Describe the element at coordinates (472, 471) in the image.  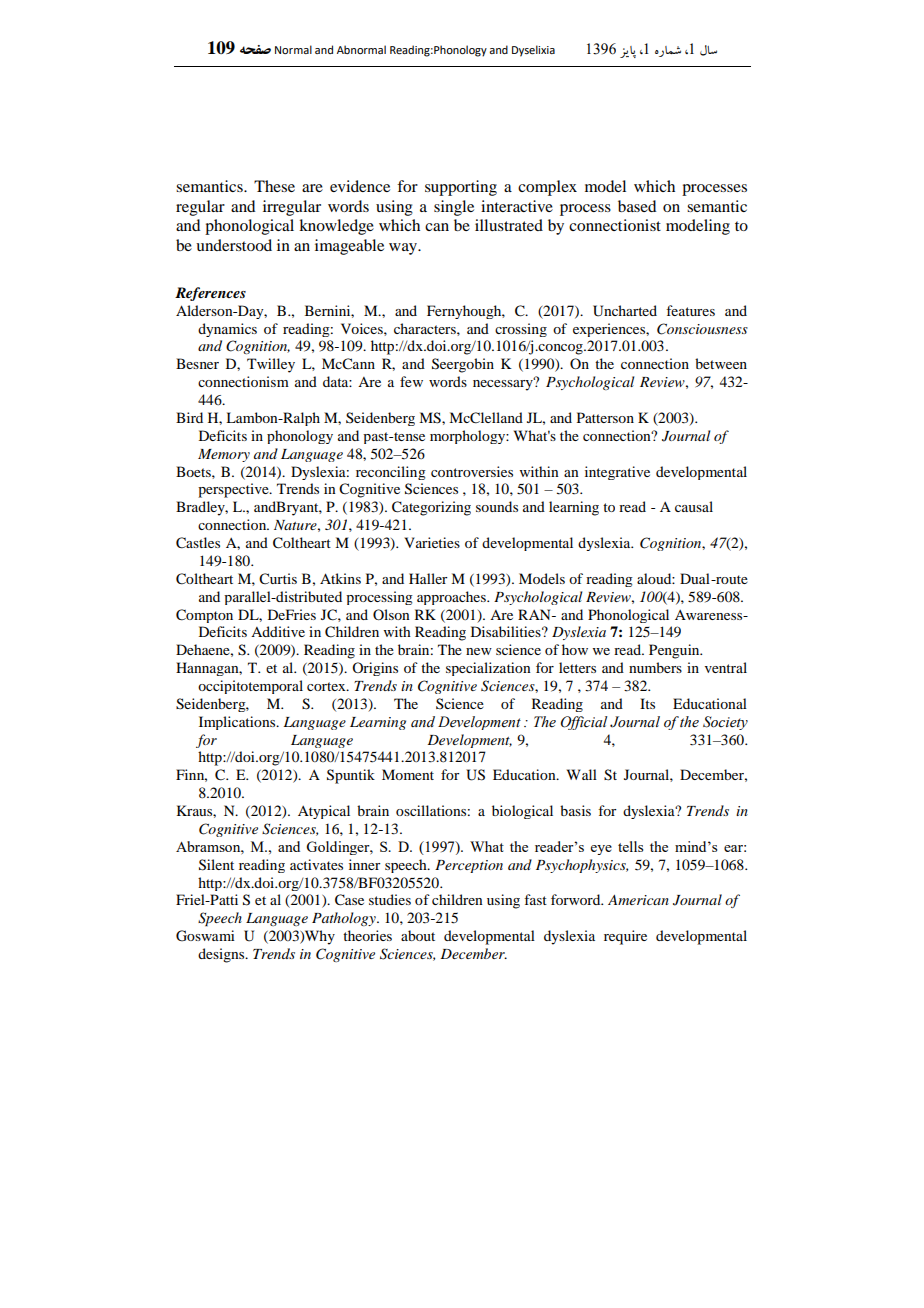
I see `controversies` at that location.
